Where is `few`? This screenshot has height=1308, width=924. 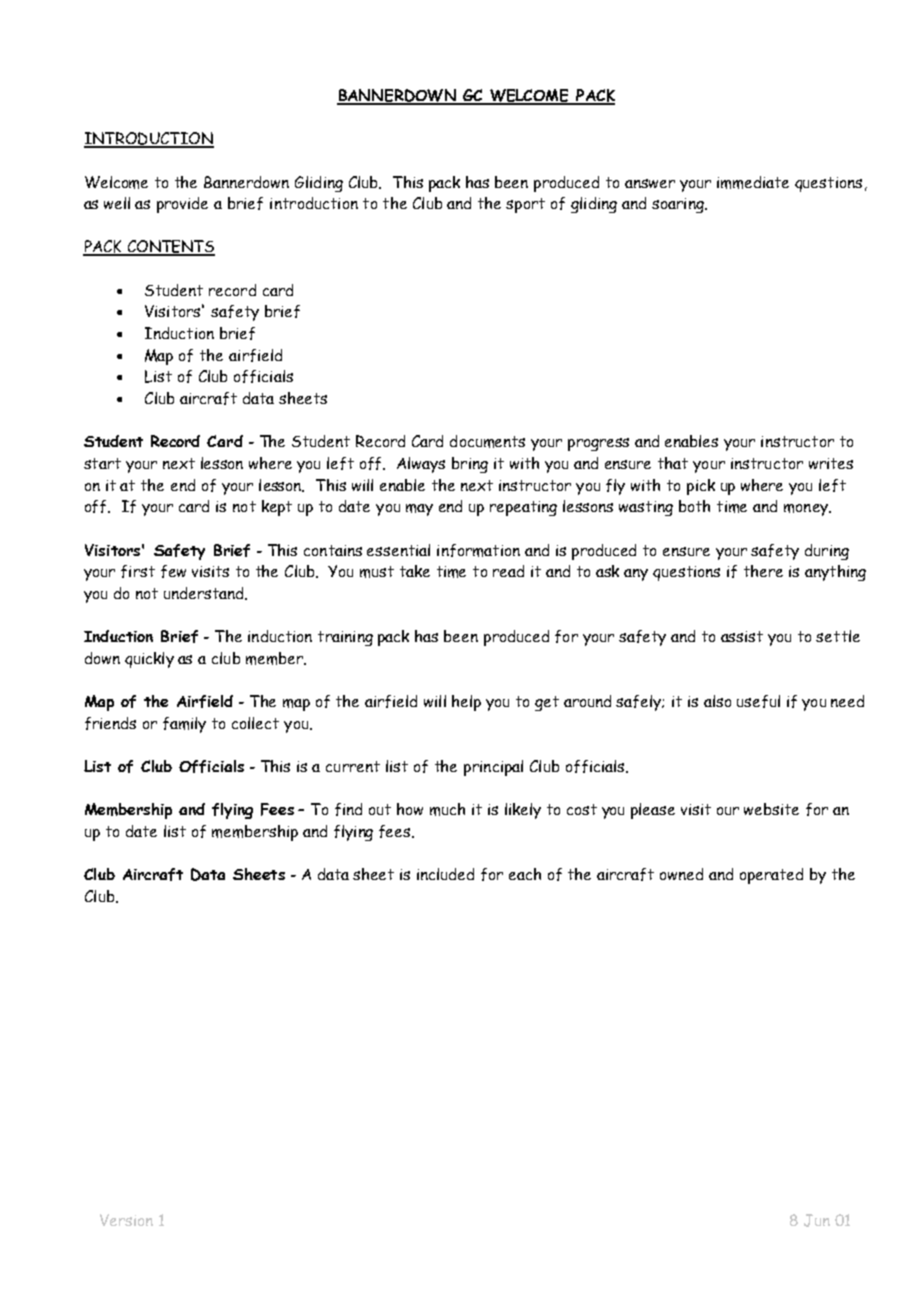
few is located at coordinates (173, 571).
